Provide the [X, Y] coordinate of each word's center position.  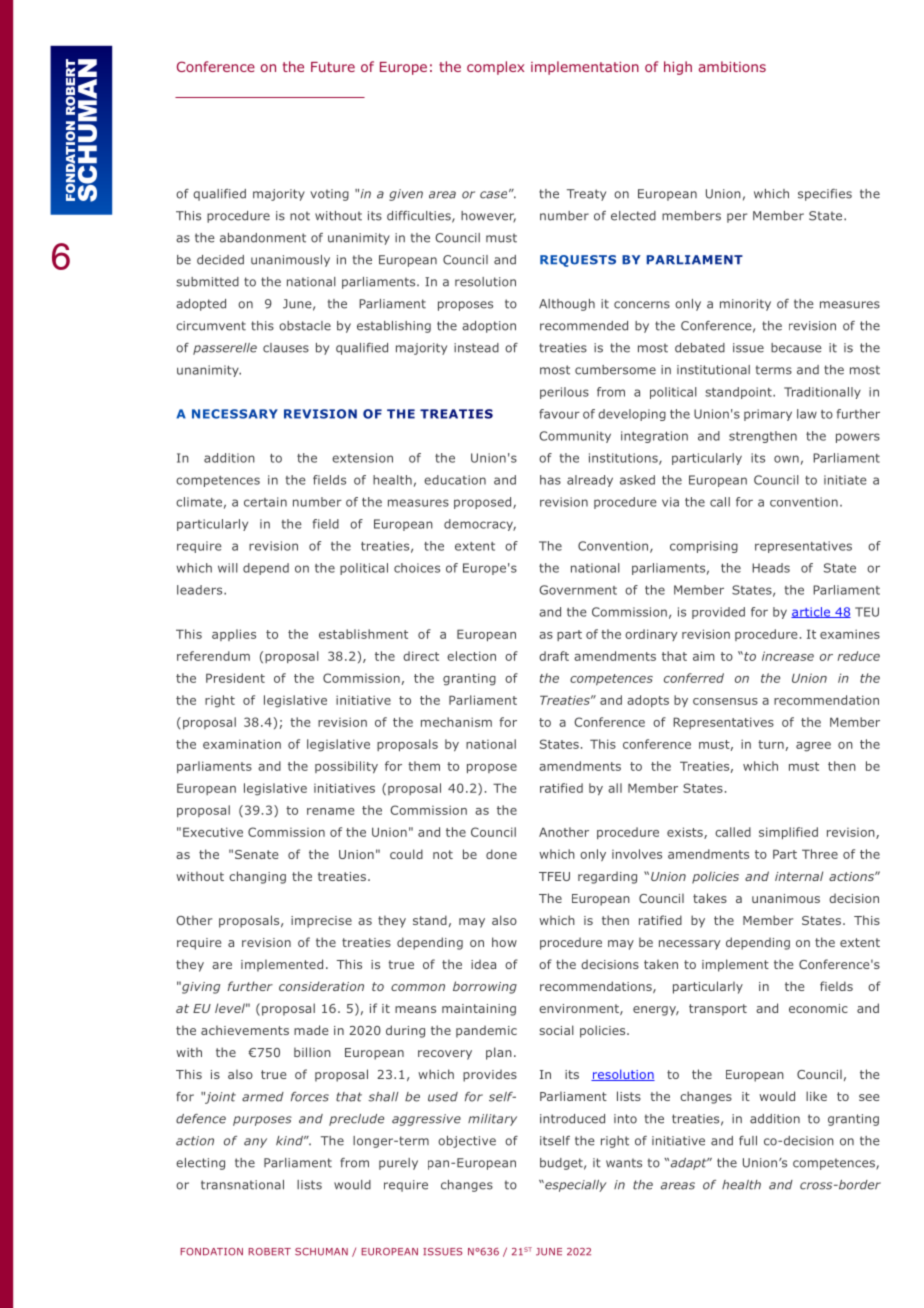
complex [495, 68]
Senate [256, 854]
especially [575, 1186]
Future [333, 67]
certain [265, 502]
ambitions [732, 66]
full [748, 1141]
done [501, 854]
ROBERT [269, 1252]
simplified [788, 833]
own [786, 459]
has [550, 480]
